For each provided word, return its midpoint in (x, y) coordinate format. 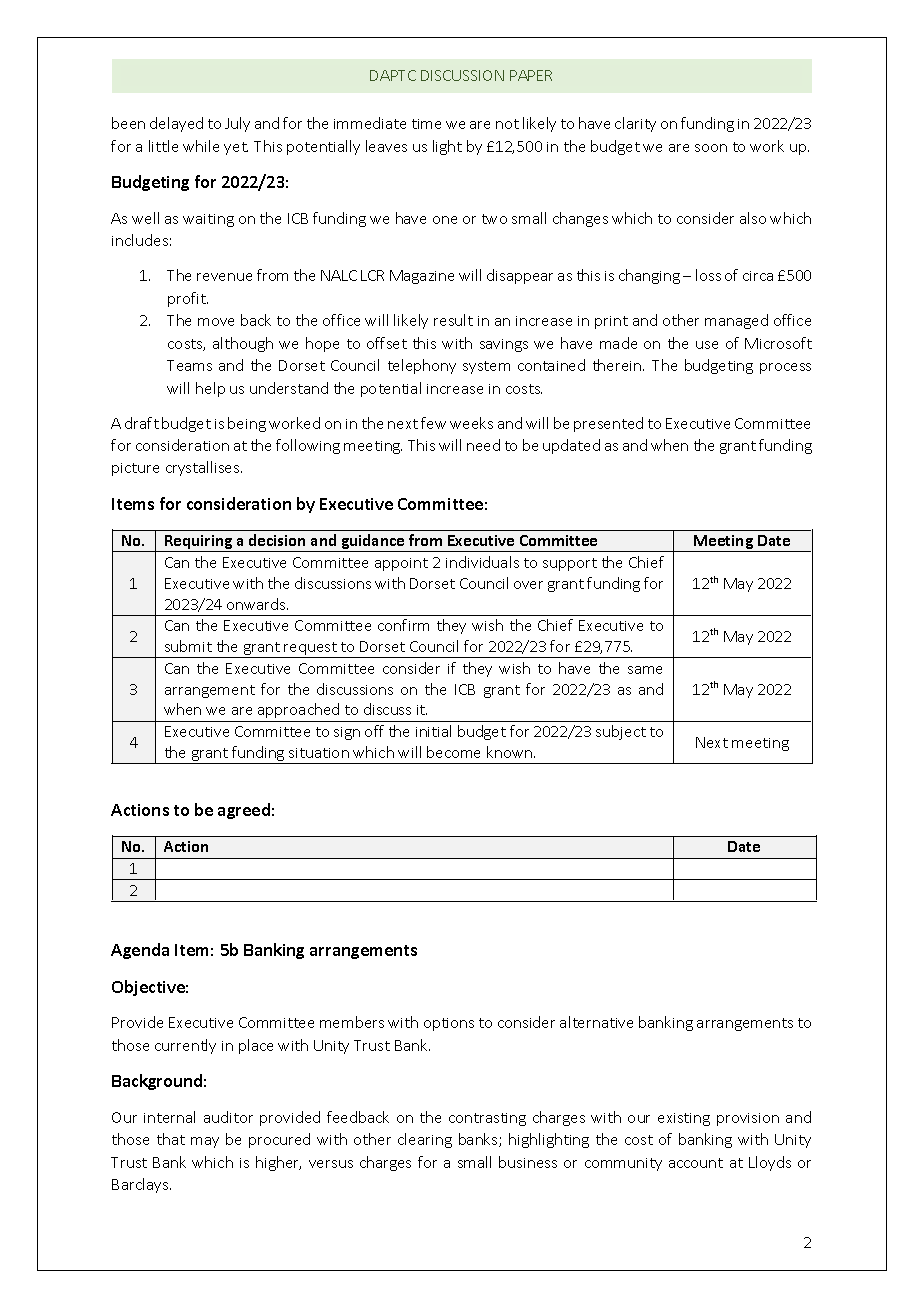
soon (711, 148)
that (171, 1139)
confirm (403, 625)
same (645, 670)
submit (188, 646)
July (237, 124)
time (426, 124)
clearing (425, 1140)
